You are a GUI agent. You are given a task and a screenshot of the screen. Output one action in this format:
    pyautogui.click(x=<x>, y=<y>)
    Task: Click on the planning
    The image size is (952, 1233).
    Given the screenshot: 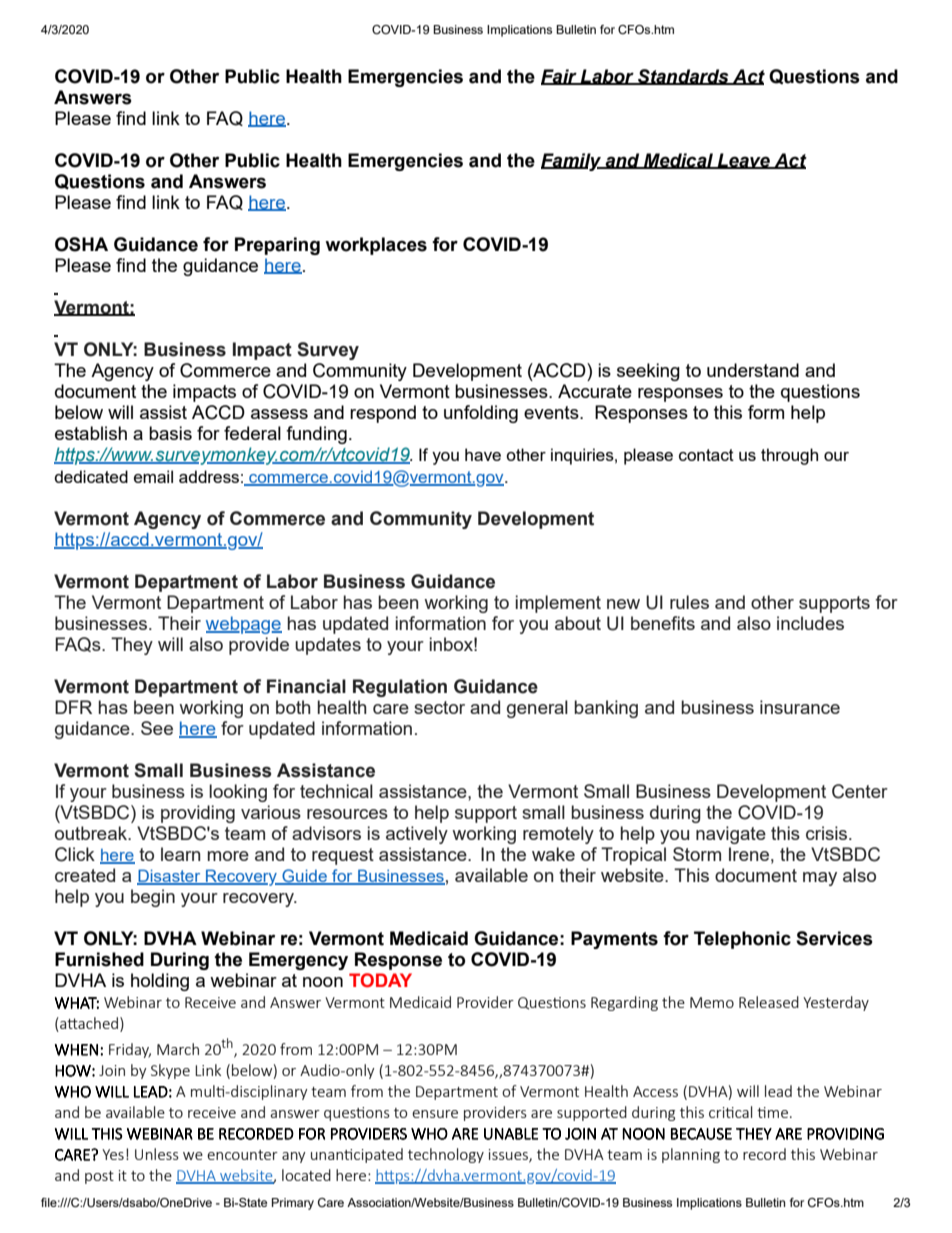 What is the action you would take?
    pyautogui.click(x=691, y=1155)
